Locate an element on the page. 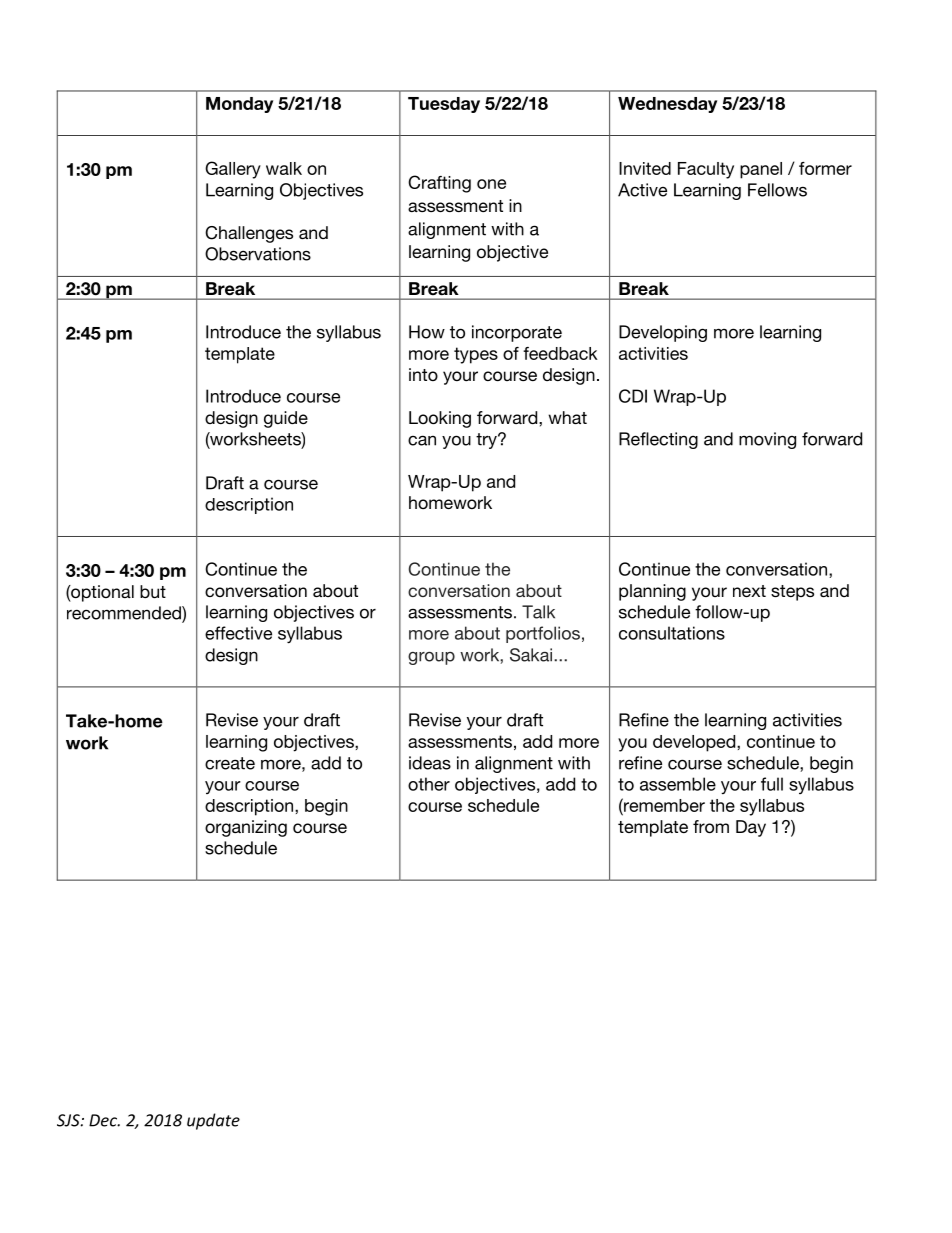 This image has height=1233, width=952. try is located at coordinates (487, 441).
